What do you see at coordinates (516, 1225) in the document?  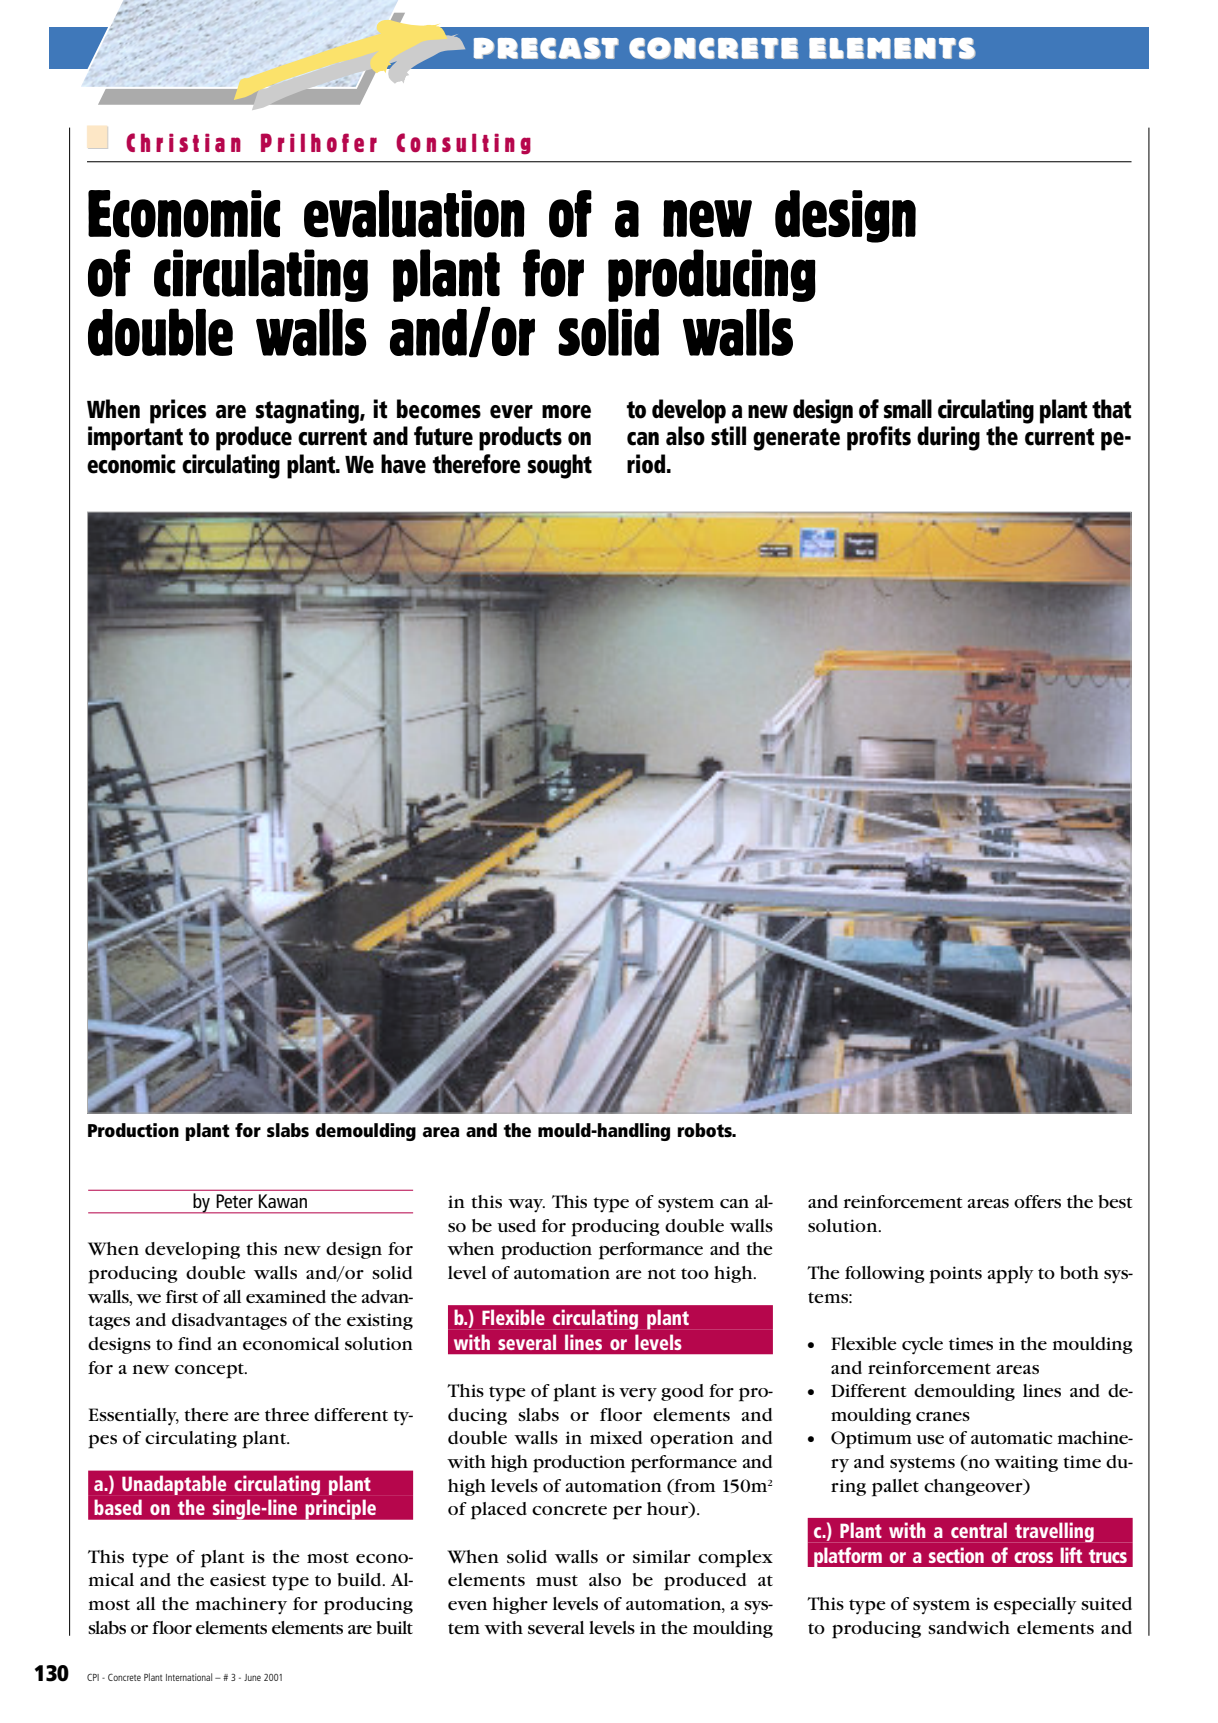 I see `used` at bounding box center [516, 1225].
